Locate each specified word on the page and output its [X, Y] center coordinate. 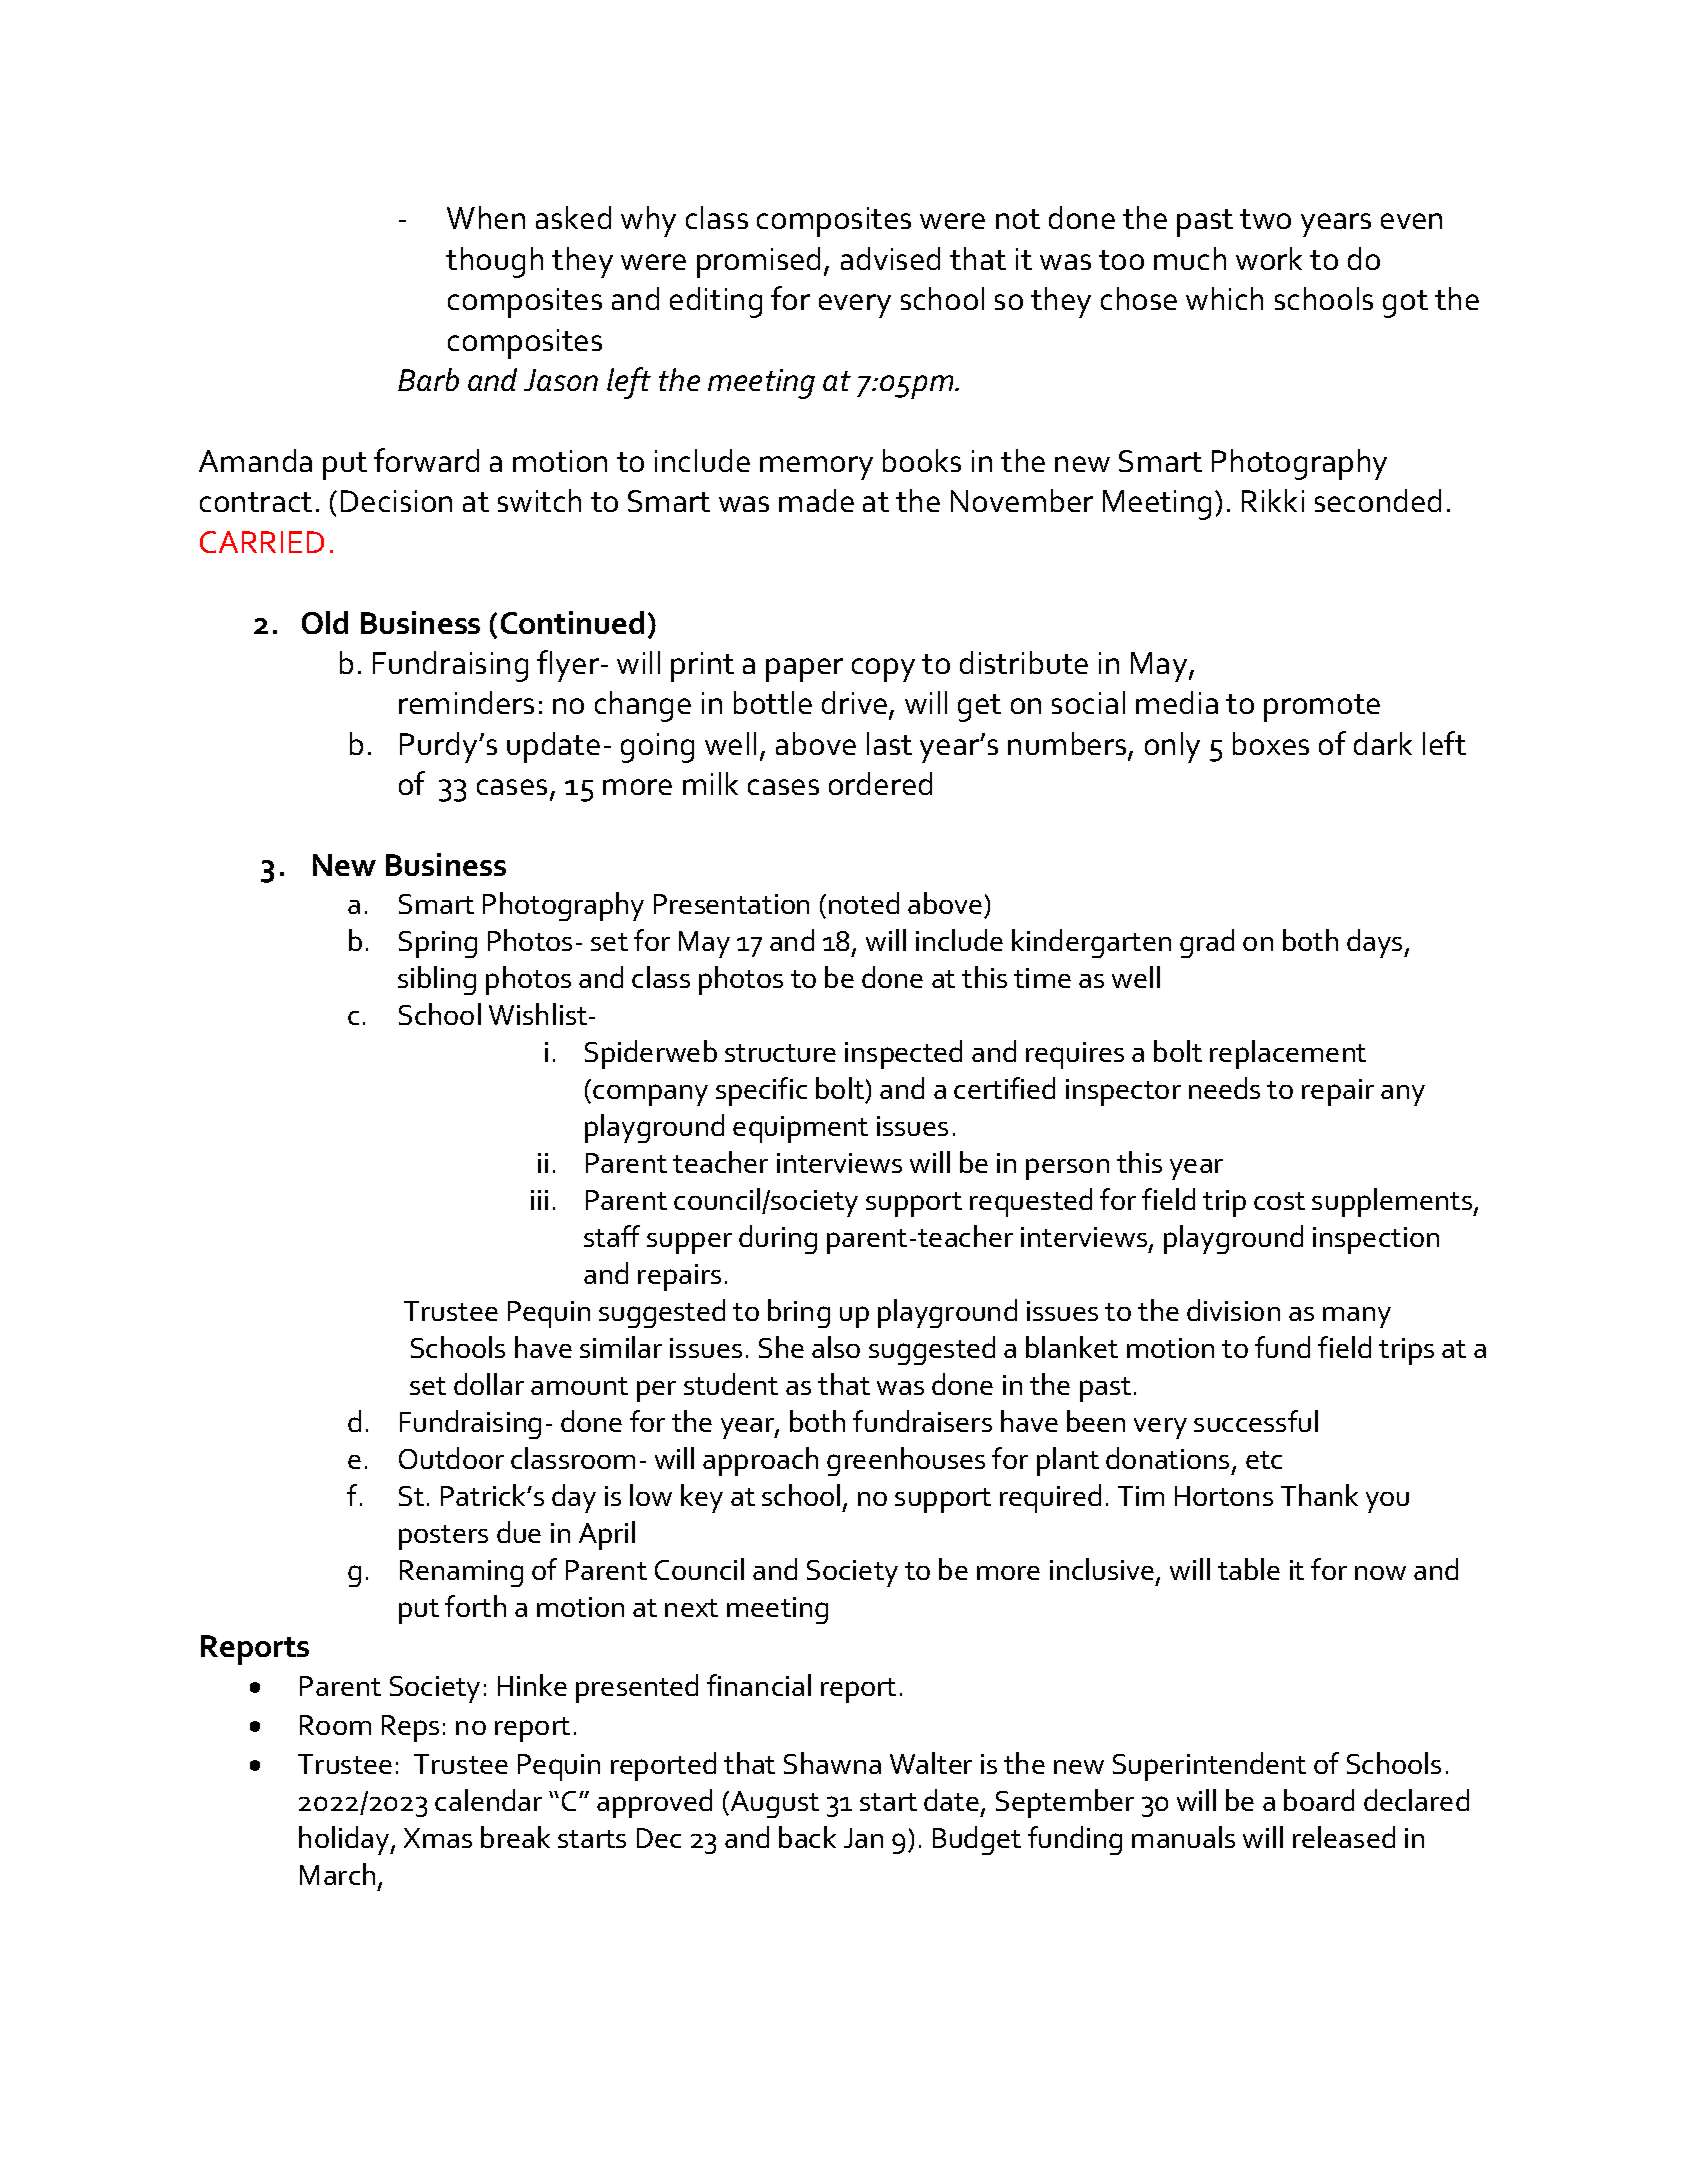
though [494, 262]
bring [799, 1313]
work [1269, 258]
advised [890, 258]
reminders [466, 702]
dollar [489, 1384]
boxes [1271, 743]
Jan [863, 1838]
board [1319, 1800]
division [1233, 1310]
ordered [880, 783]
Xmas [438, 1838]
